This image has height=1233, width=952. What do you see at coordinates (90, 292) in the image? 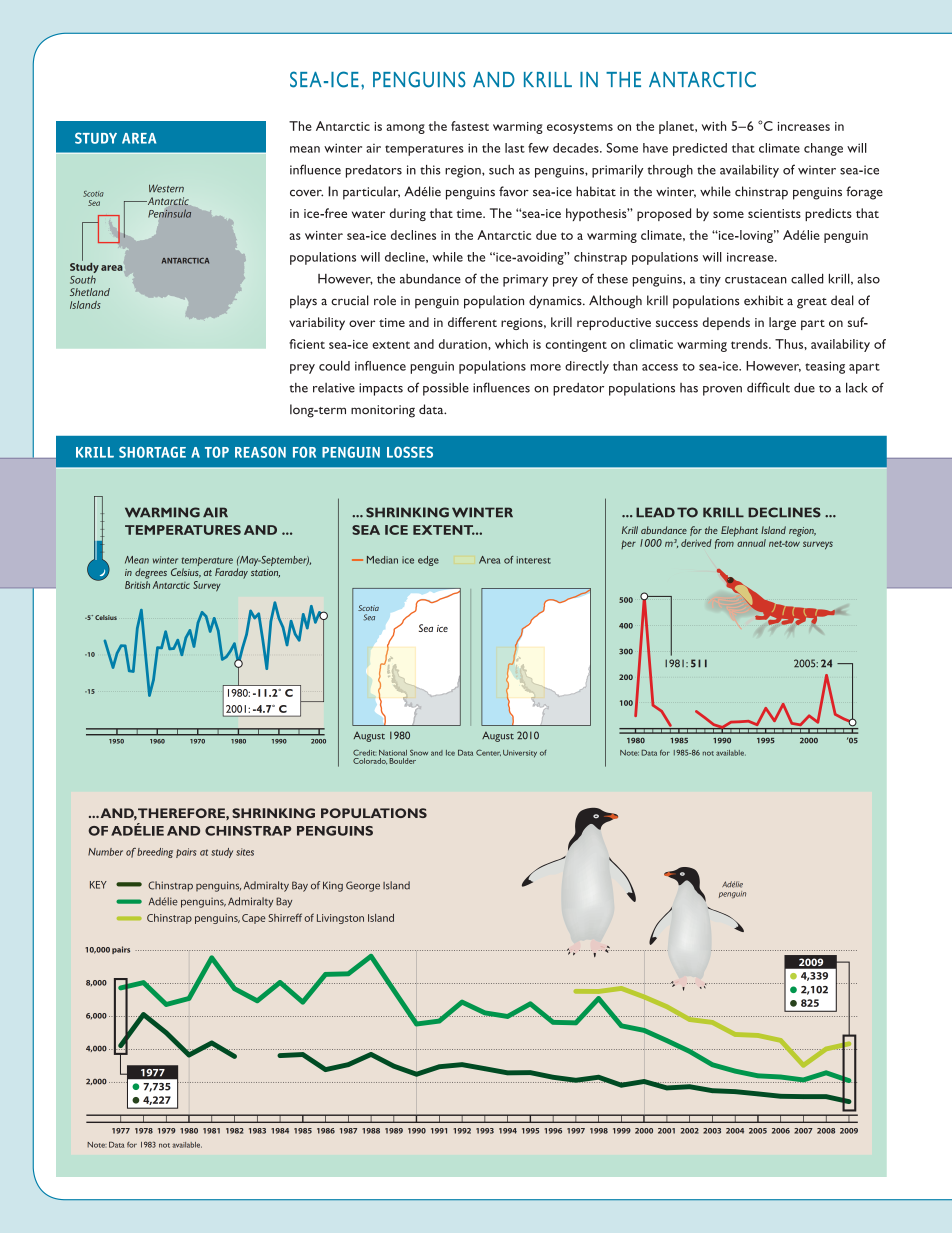
I see `Shetland` at bounding box center [90, 292].
